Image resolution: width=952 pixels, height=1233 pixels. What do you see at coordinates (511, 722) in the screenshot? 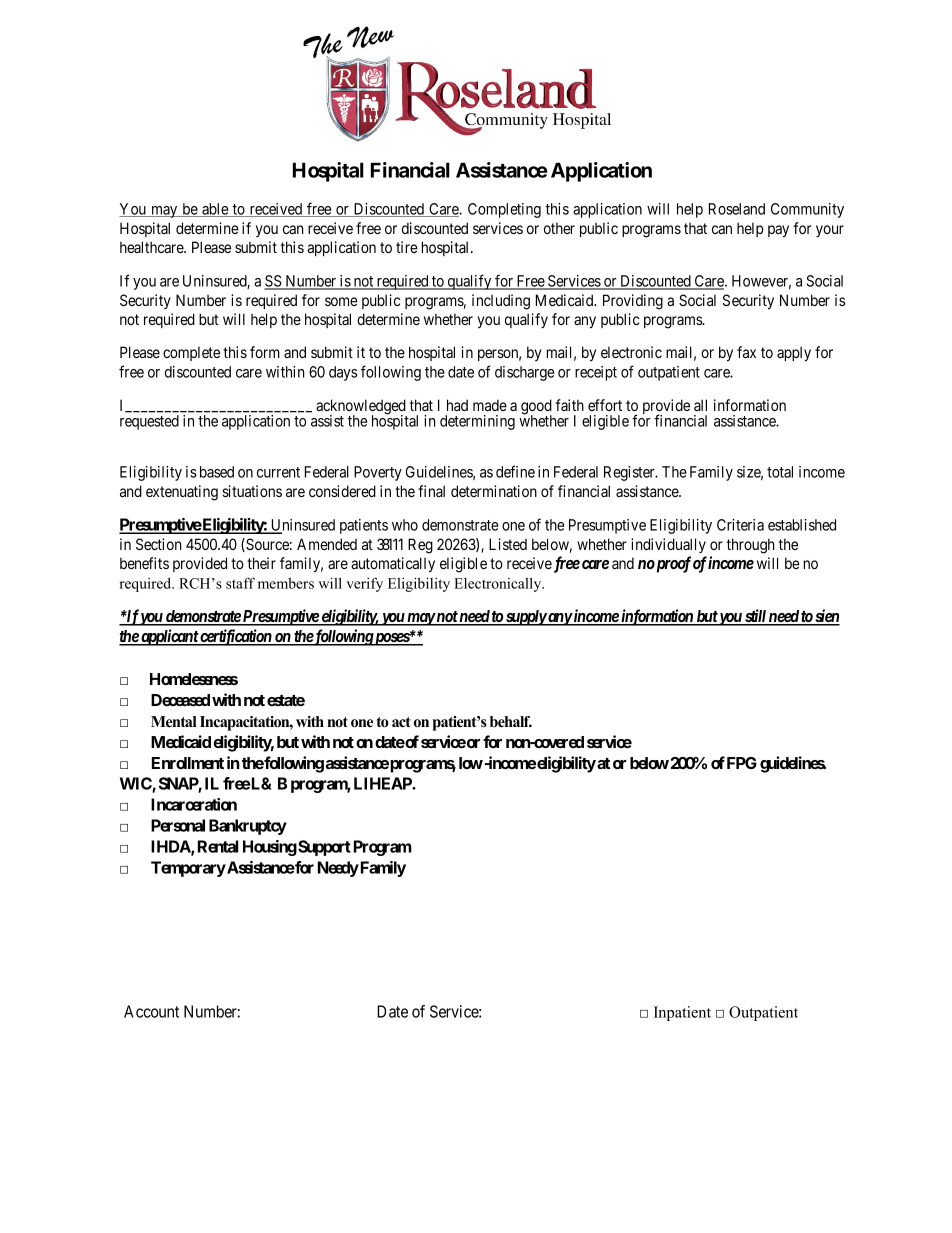
I see `behalf` at bounding box center [511, 722].
